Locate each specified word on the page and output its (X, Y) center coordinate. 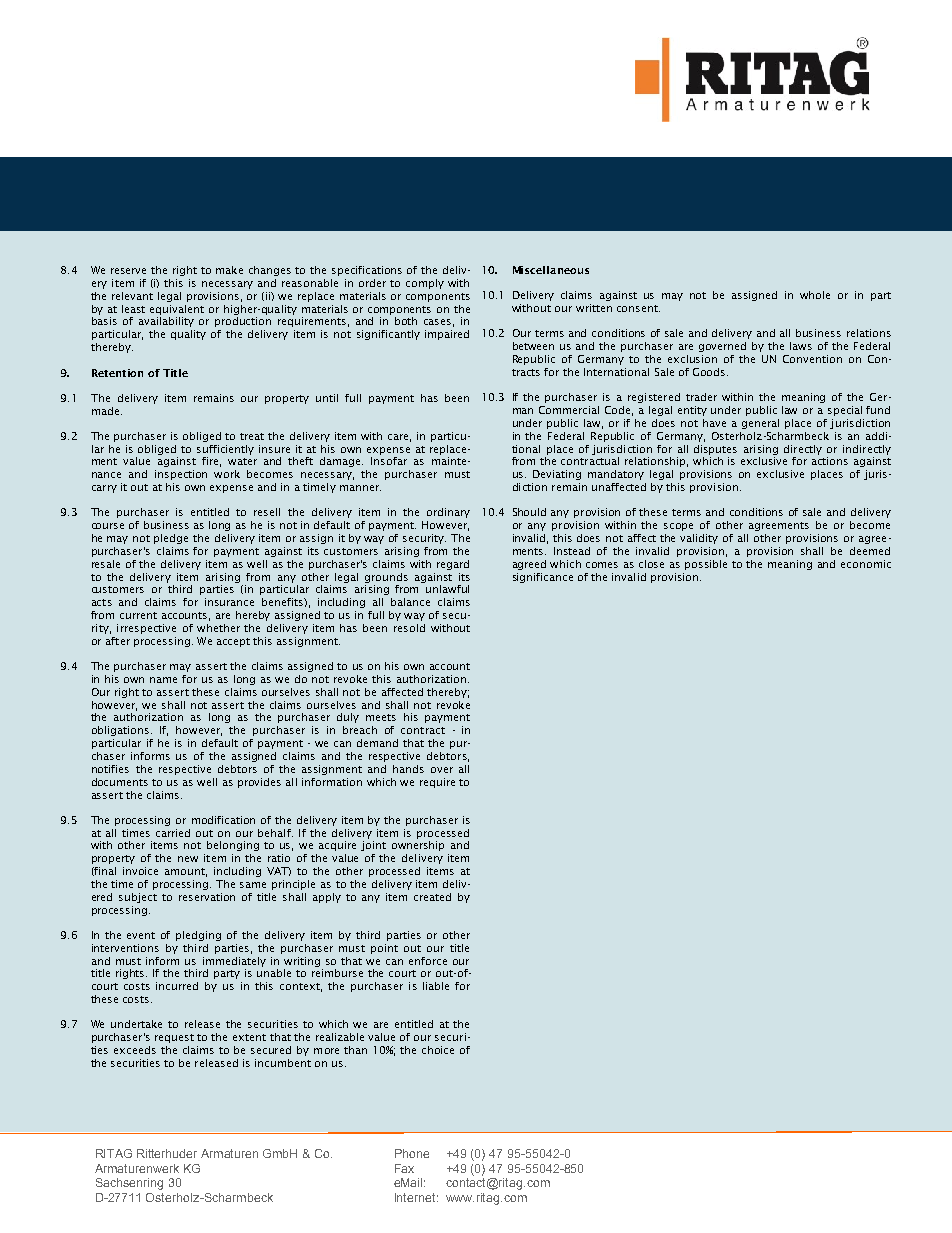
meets (381, 717)
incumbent (283, 1063)
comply (425, 284)
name (163, 680)
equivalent (177, 310)
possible (706, 565)
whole (815, 295)
